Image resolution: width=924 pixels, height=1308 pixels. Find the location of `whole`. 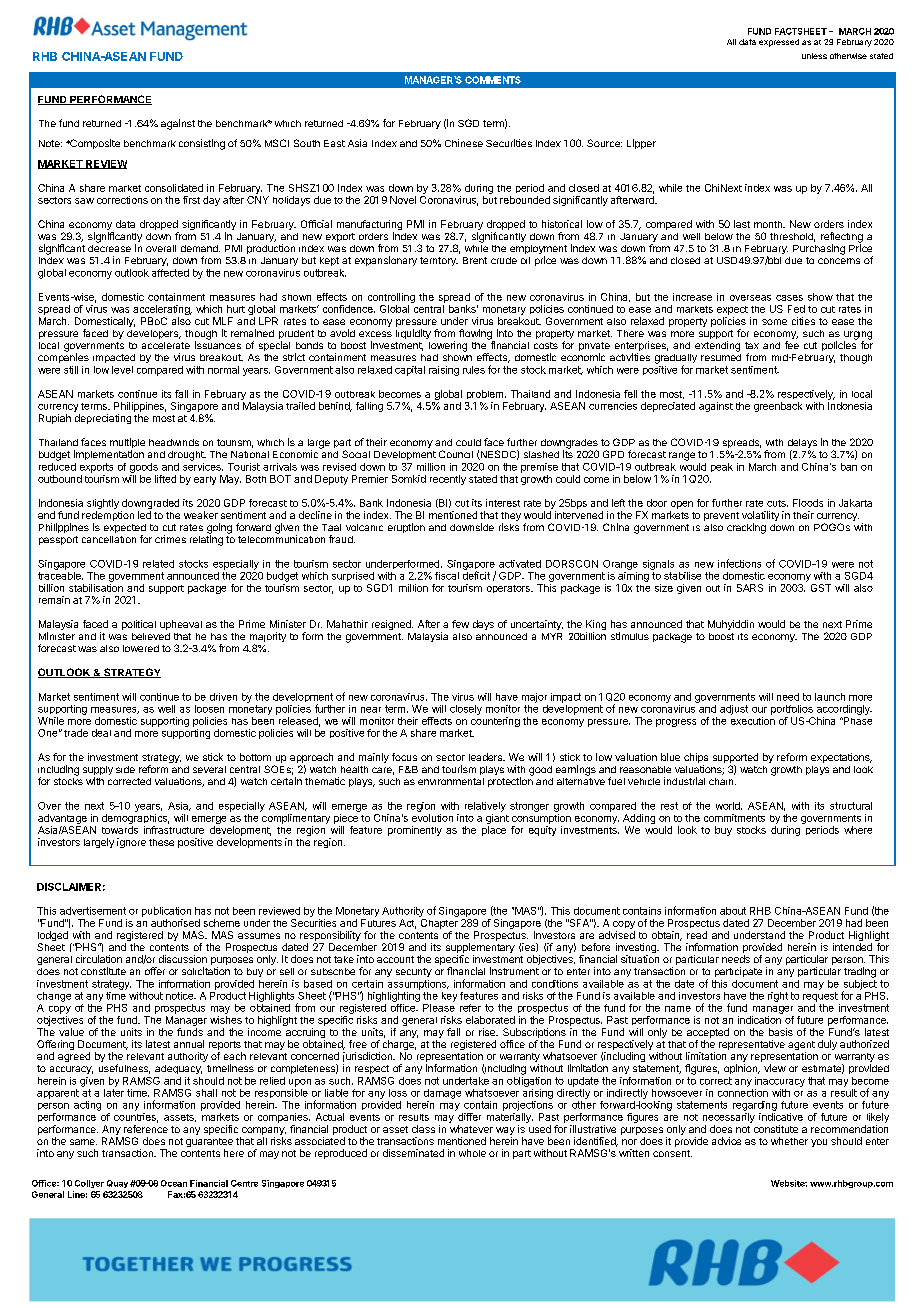

whole is located at coordinates (472, 1153).
